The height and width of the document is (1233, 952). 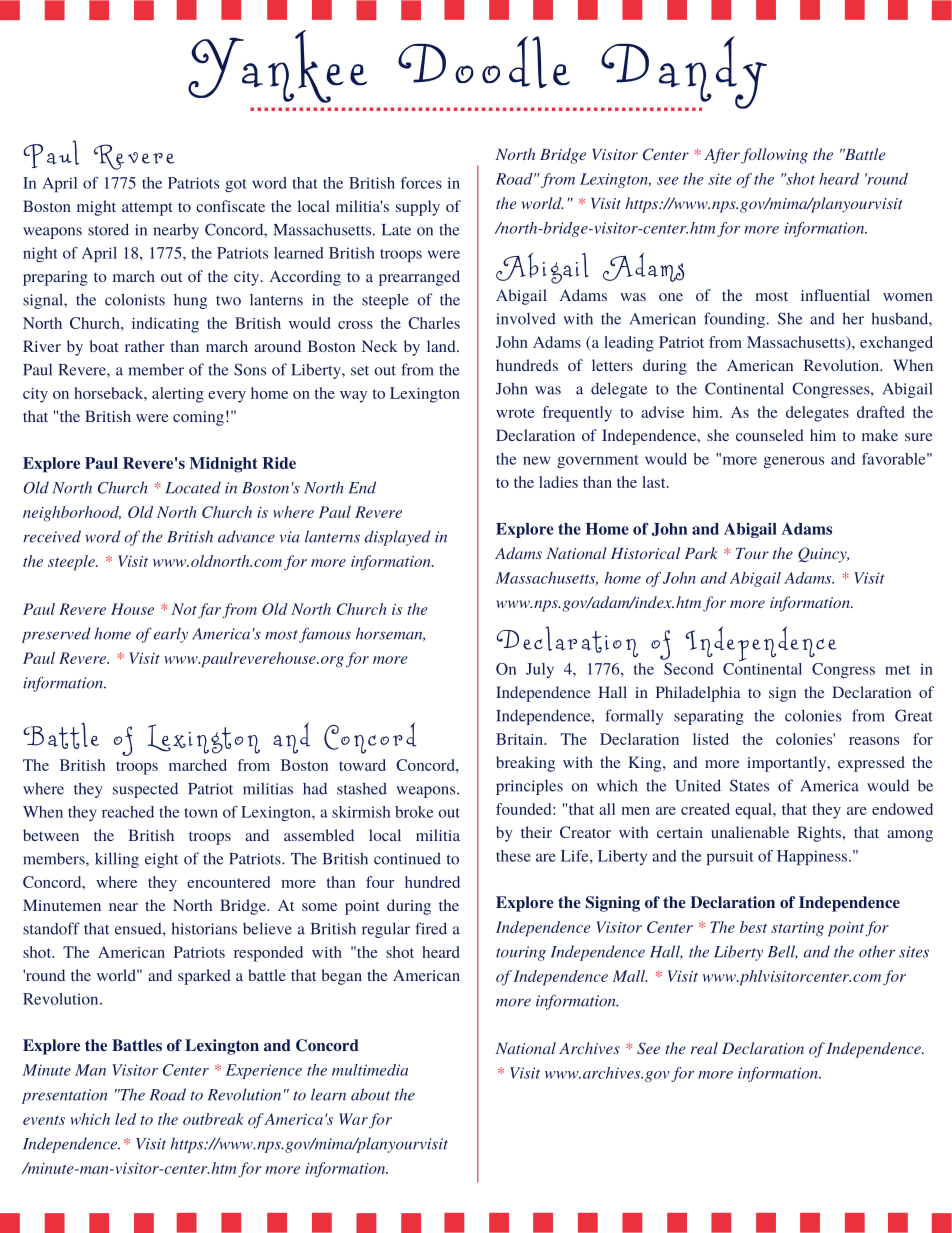 What do you see at coordinates (236, 185) in the document?
I see `got` at bounding box center [236, 185].
